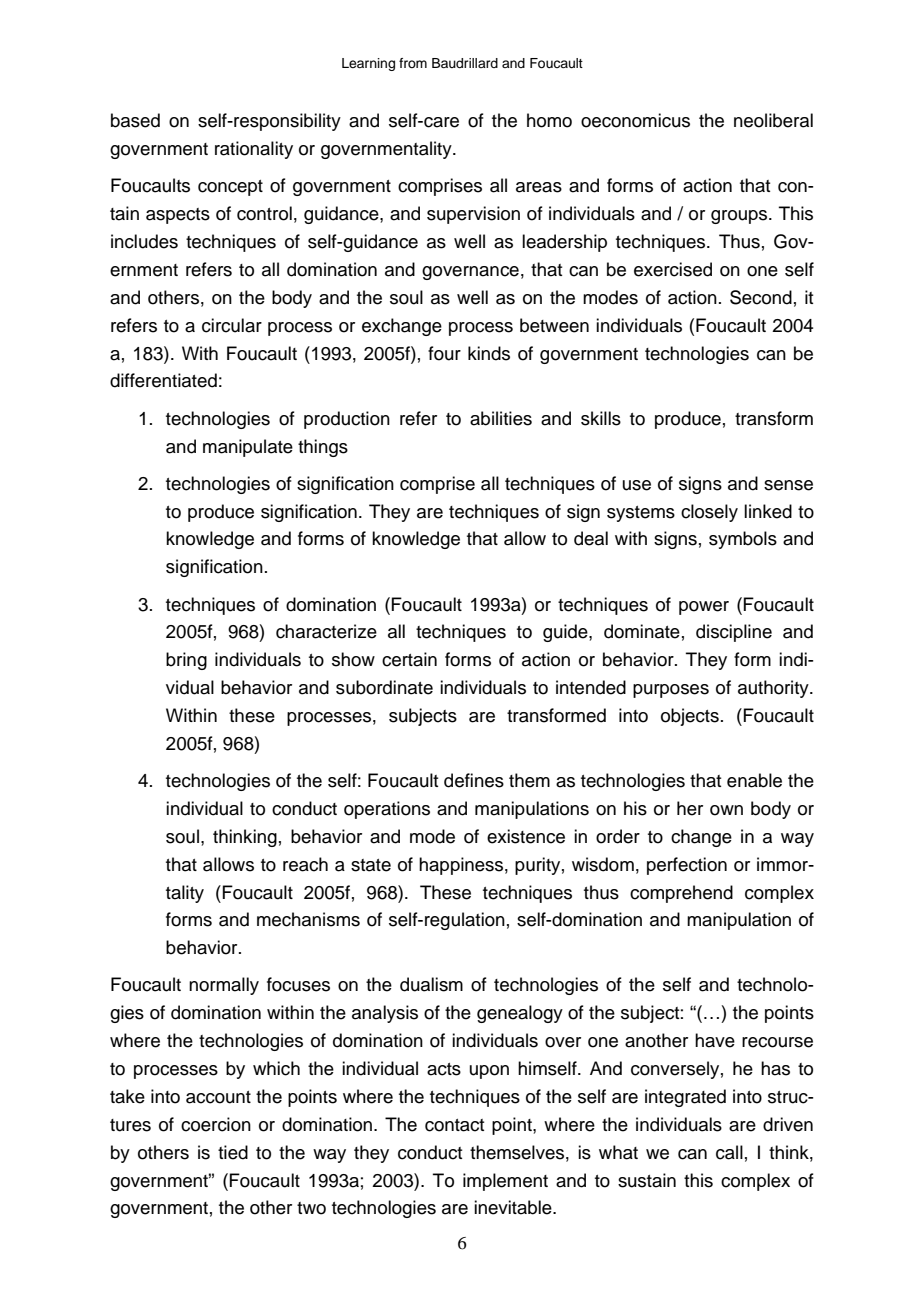  I want to click on implement, so click(505, 1182).
